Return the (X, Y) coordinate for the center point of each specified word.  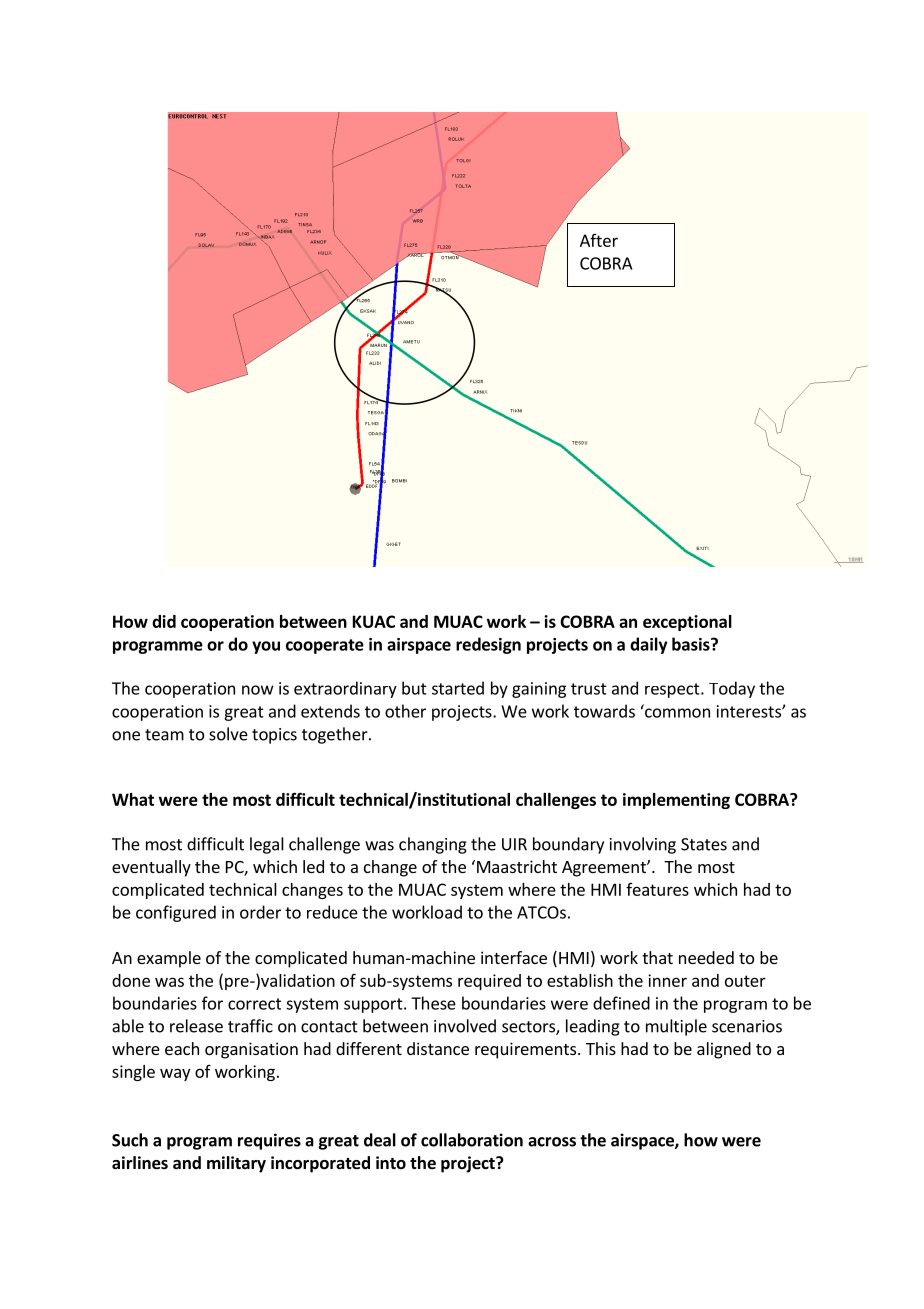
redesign (488, 645)
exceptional (687, 623)
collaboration (472, 1140)
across (552, 1142)
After (599, 240)
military (236, 1164)
